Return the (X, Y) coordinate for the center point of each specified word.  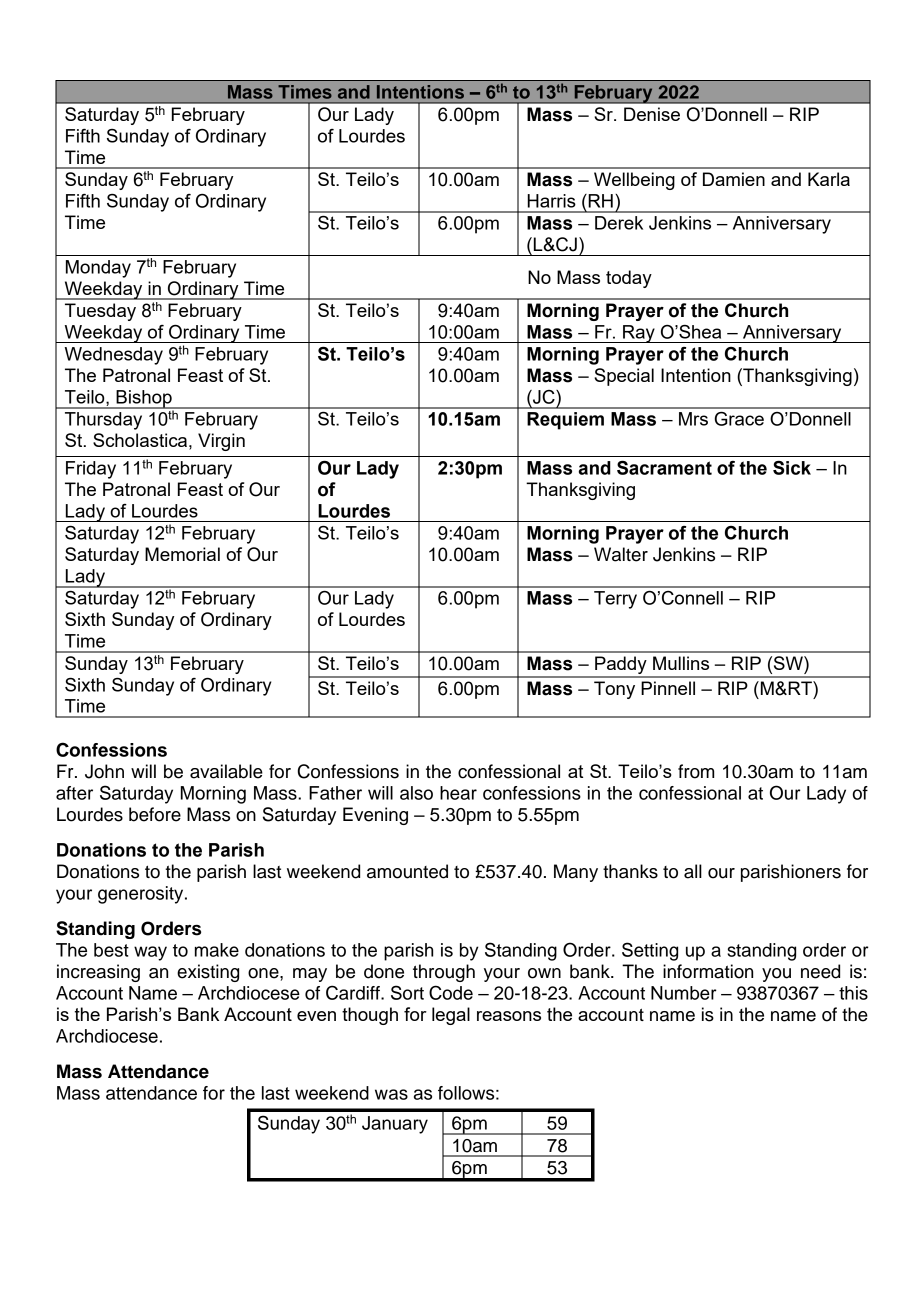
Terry (615, 600)
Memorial (182, 554)
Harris (551, 201)
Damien (734, 179)
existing (208, 973)
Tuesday (100, 312)
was (391, 1094)
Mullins (681, 663)
